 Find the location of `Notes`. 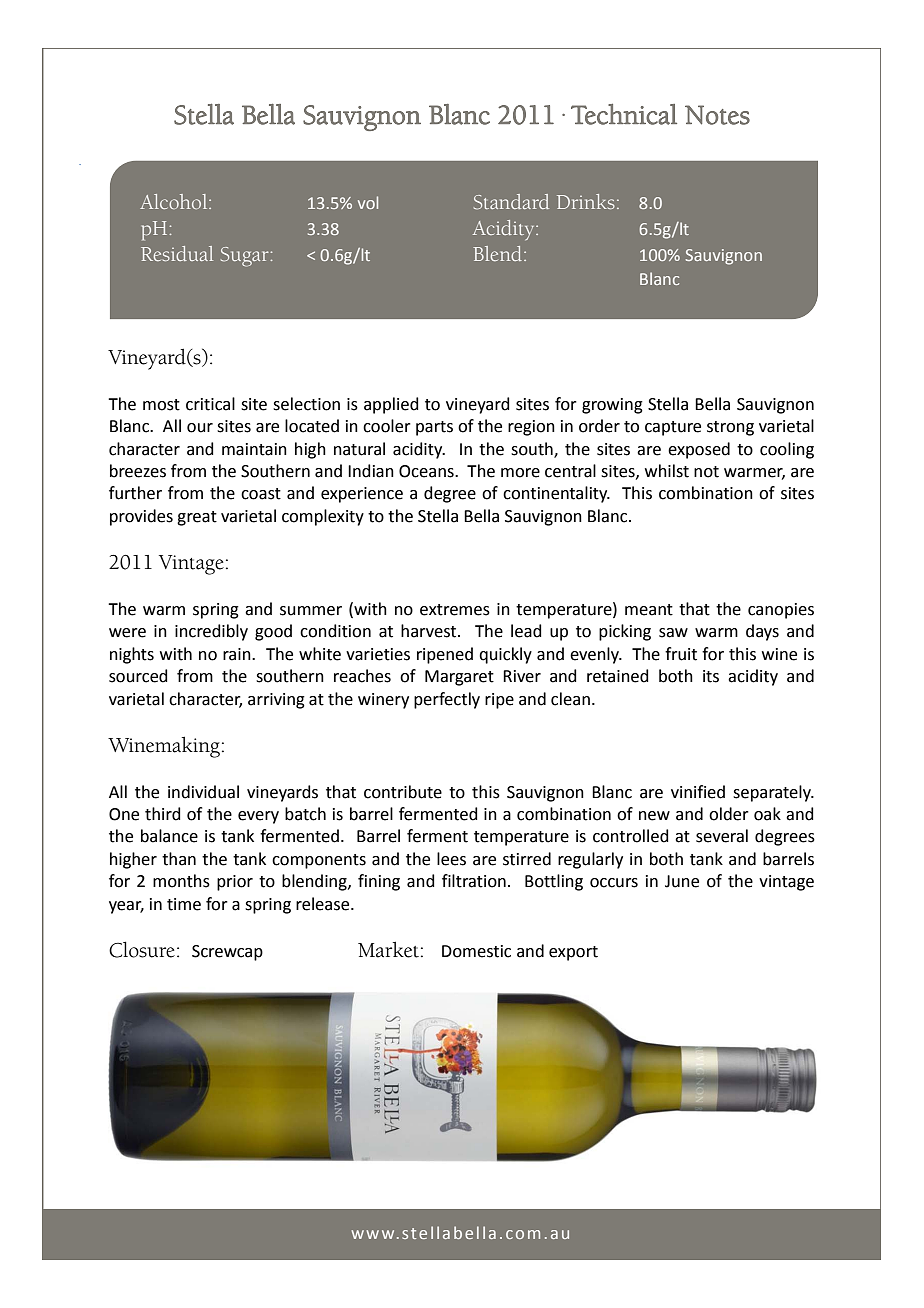

Notes is located at coordinates (717, 115).
